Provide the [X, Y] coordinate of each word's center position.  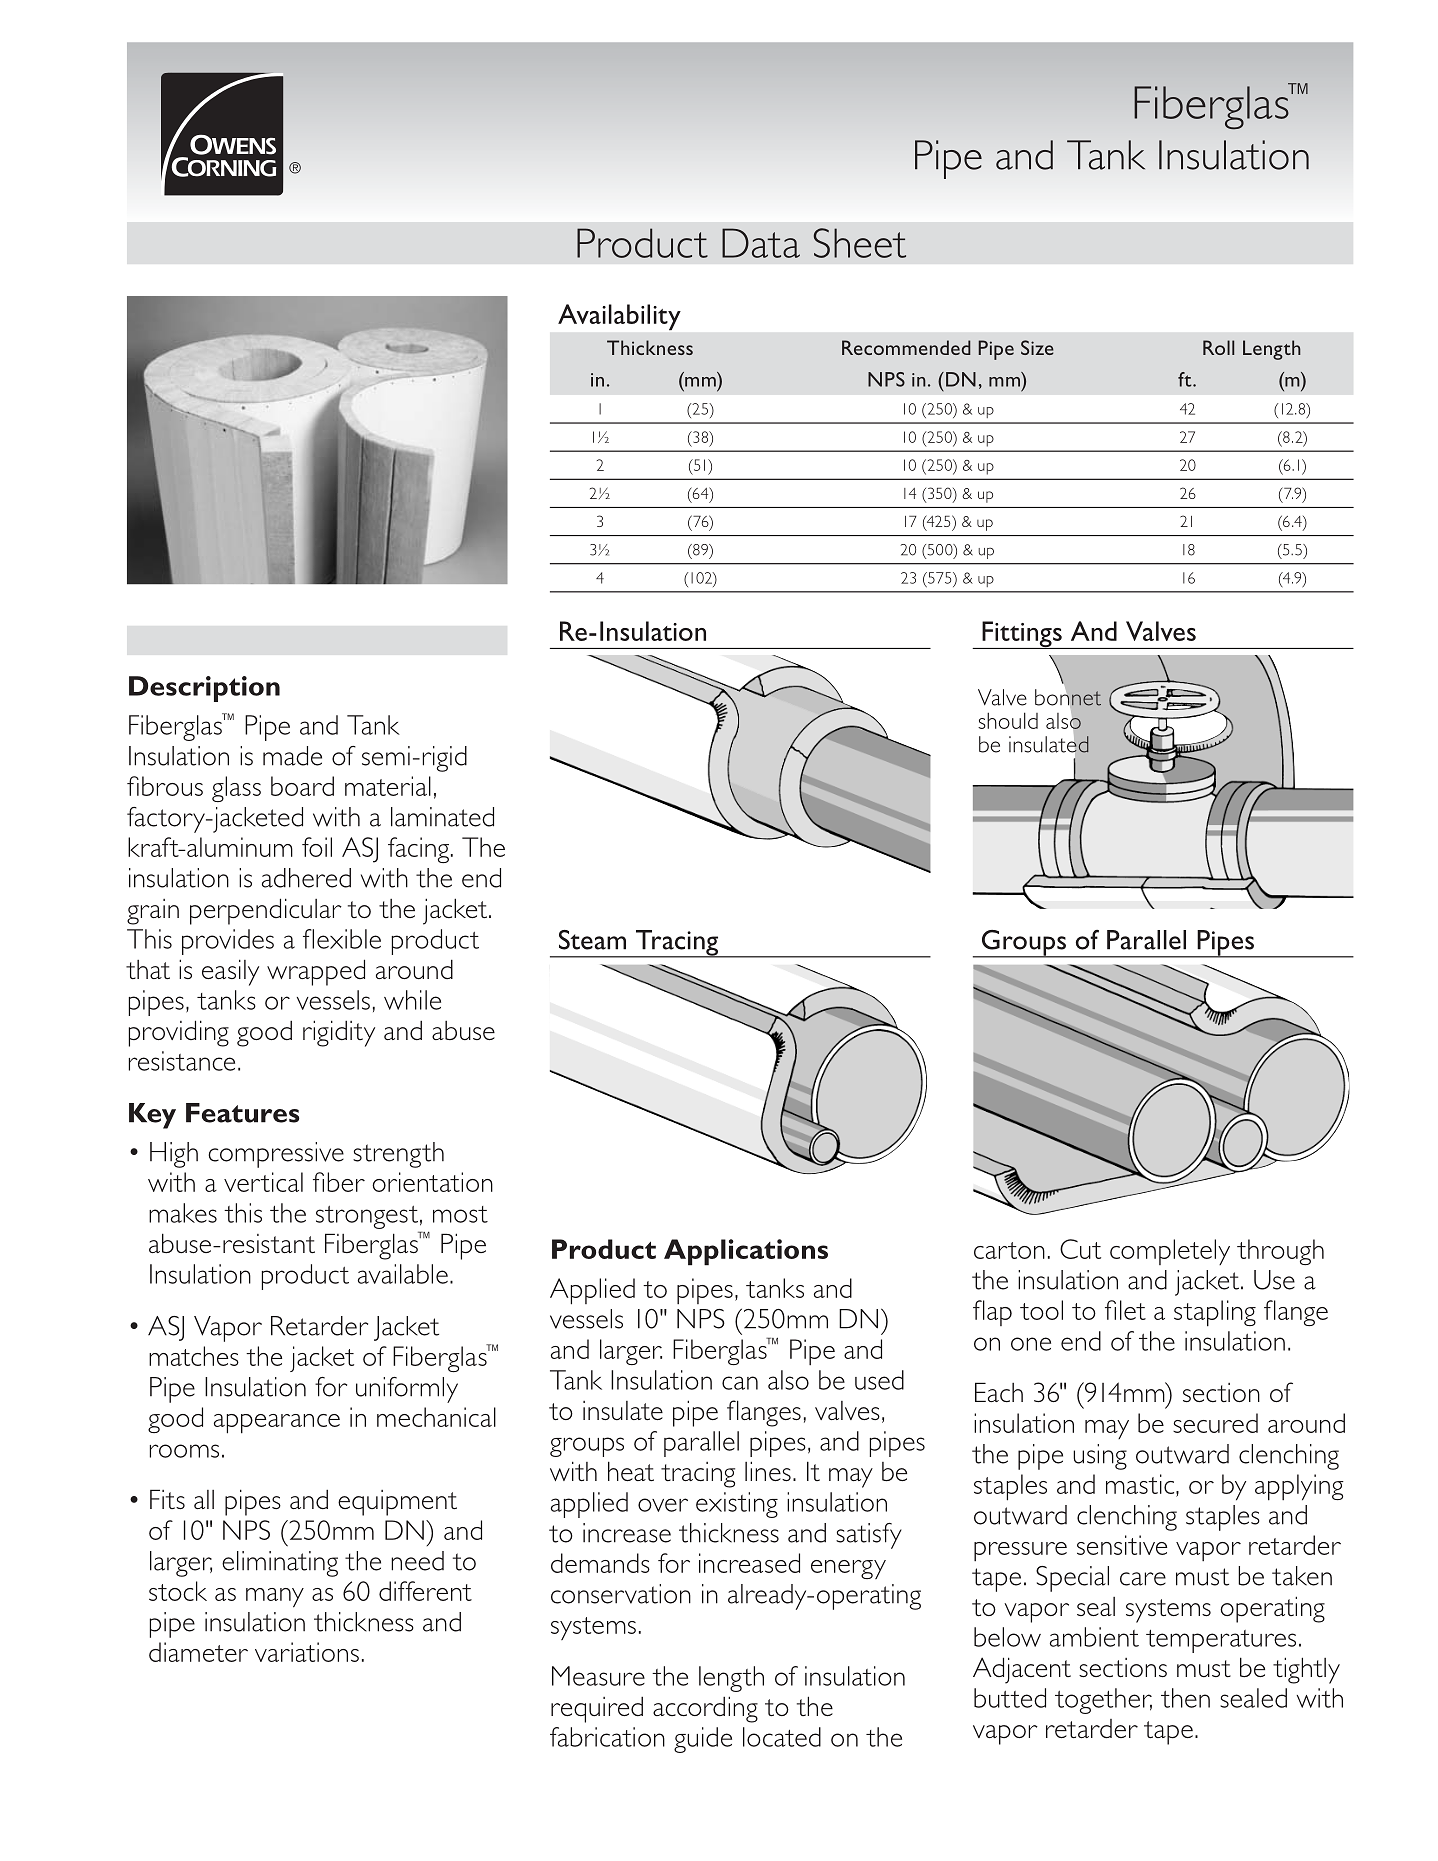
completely [1170, 1252]
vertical [263, 1182]
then [1185, 1698]
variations [307, 1652]
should [1008, 720]
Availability [619, 317]
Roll [1218, 347]
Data [761, 243]
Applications [746, 1252]
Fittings [1022, 635]
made [292, 756]
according [705, 1709]
